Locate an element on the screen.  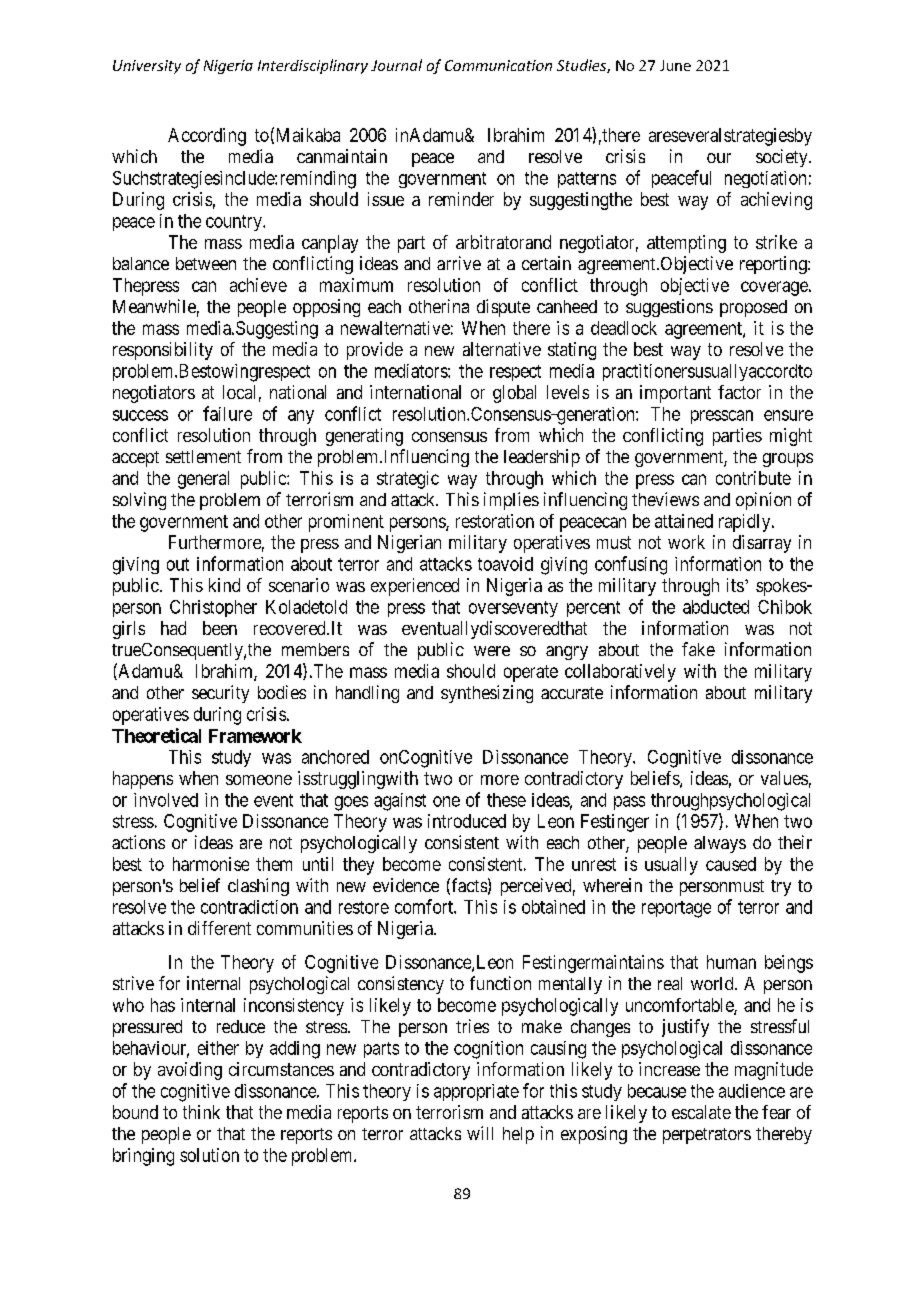
Communication is located at coordinates (498, 65).
